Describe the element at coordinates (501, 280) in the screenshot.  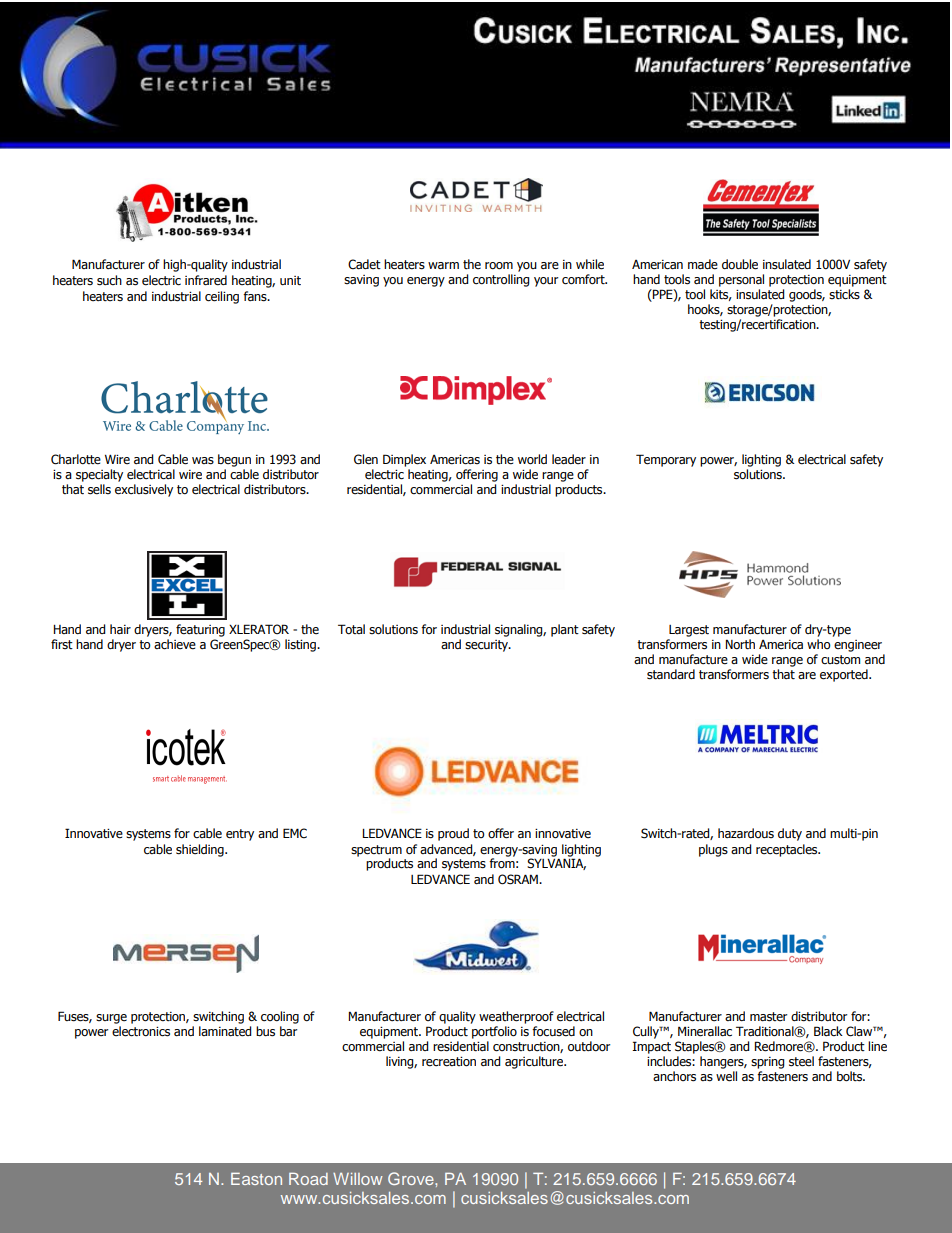
I see `controlling` at that location.
